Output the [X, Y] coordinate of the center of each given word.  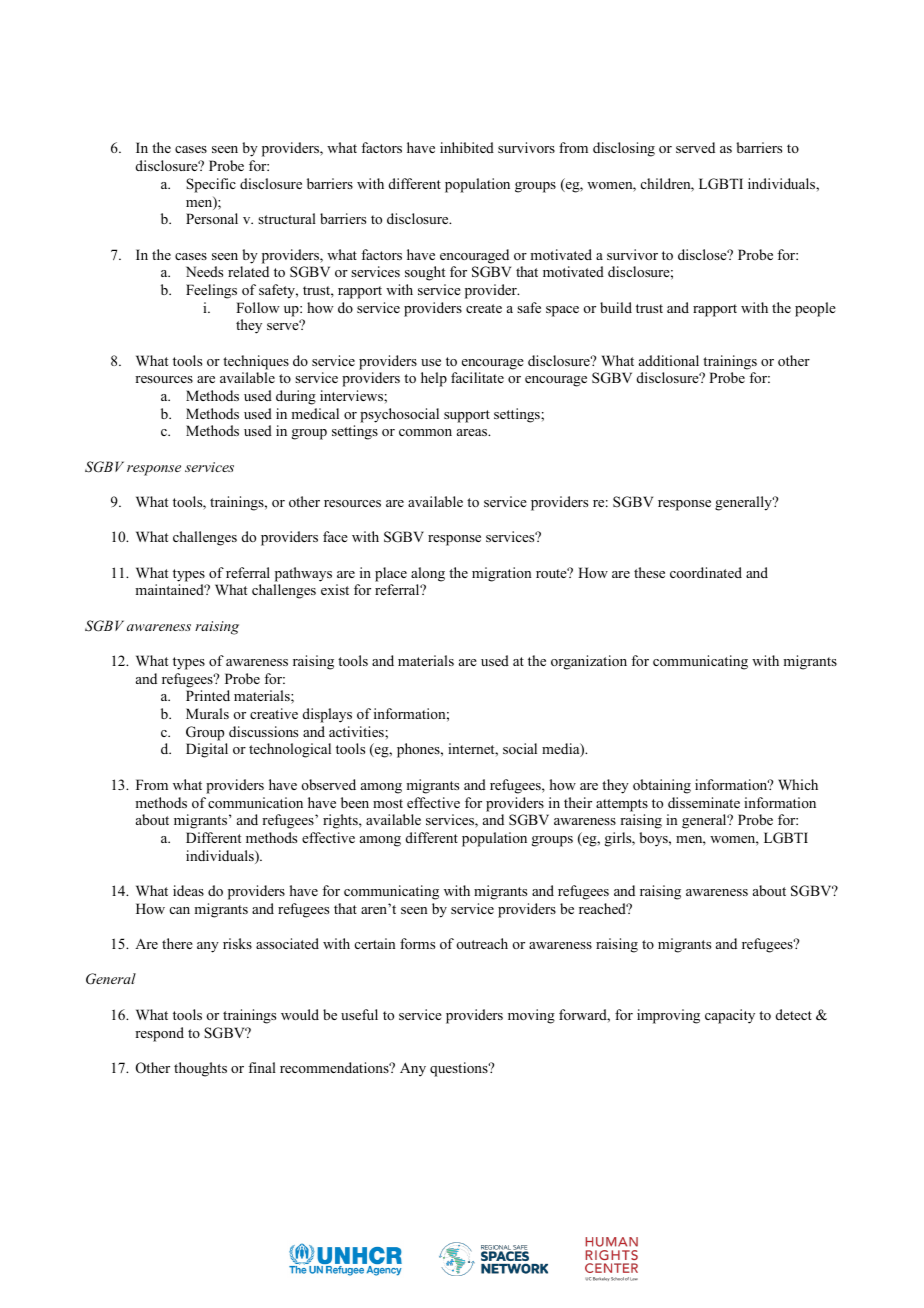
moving [531, 1016]
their [578, 802]
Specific [211, 185]
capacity [730, 1016]
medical [315, 413]
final [262, 1067]
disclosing [624, 149]
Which [798, 784]
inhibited [467, 147]
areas [473, 432]
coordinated [706, 572]
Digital [207, 750]
